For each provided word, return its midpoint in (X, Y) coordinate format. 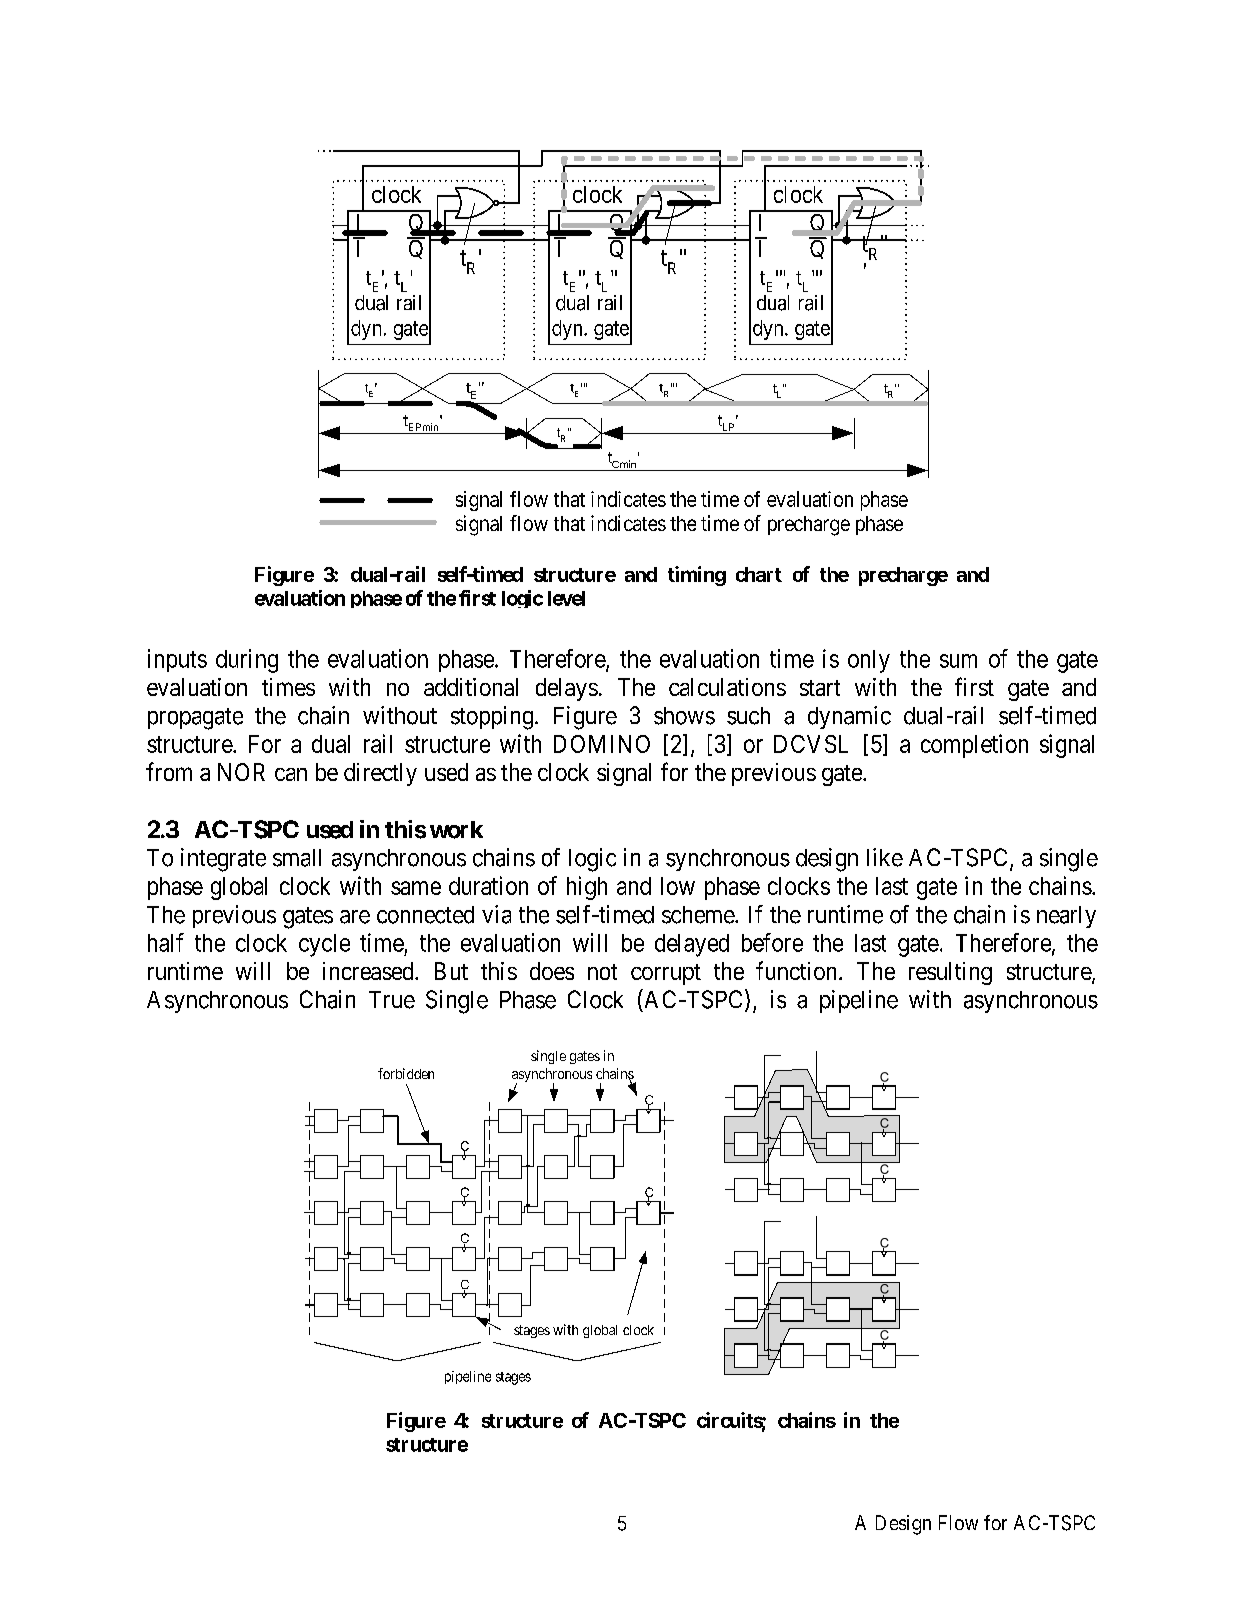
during (247, 661)
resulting (950, 973)
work (456, 830)
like (885, 857)
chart (759, 574)
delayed (692, 945)
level (566, 598)
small (297, 858)
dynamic (849, 717)
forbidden (406, 1073)
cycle (324, 945)
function (798, 970)
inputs (177, 660)
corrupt (666, 974)
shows (684, 716)
